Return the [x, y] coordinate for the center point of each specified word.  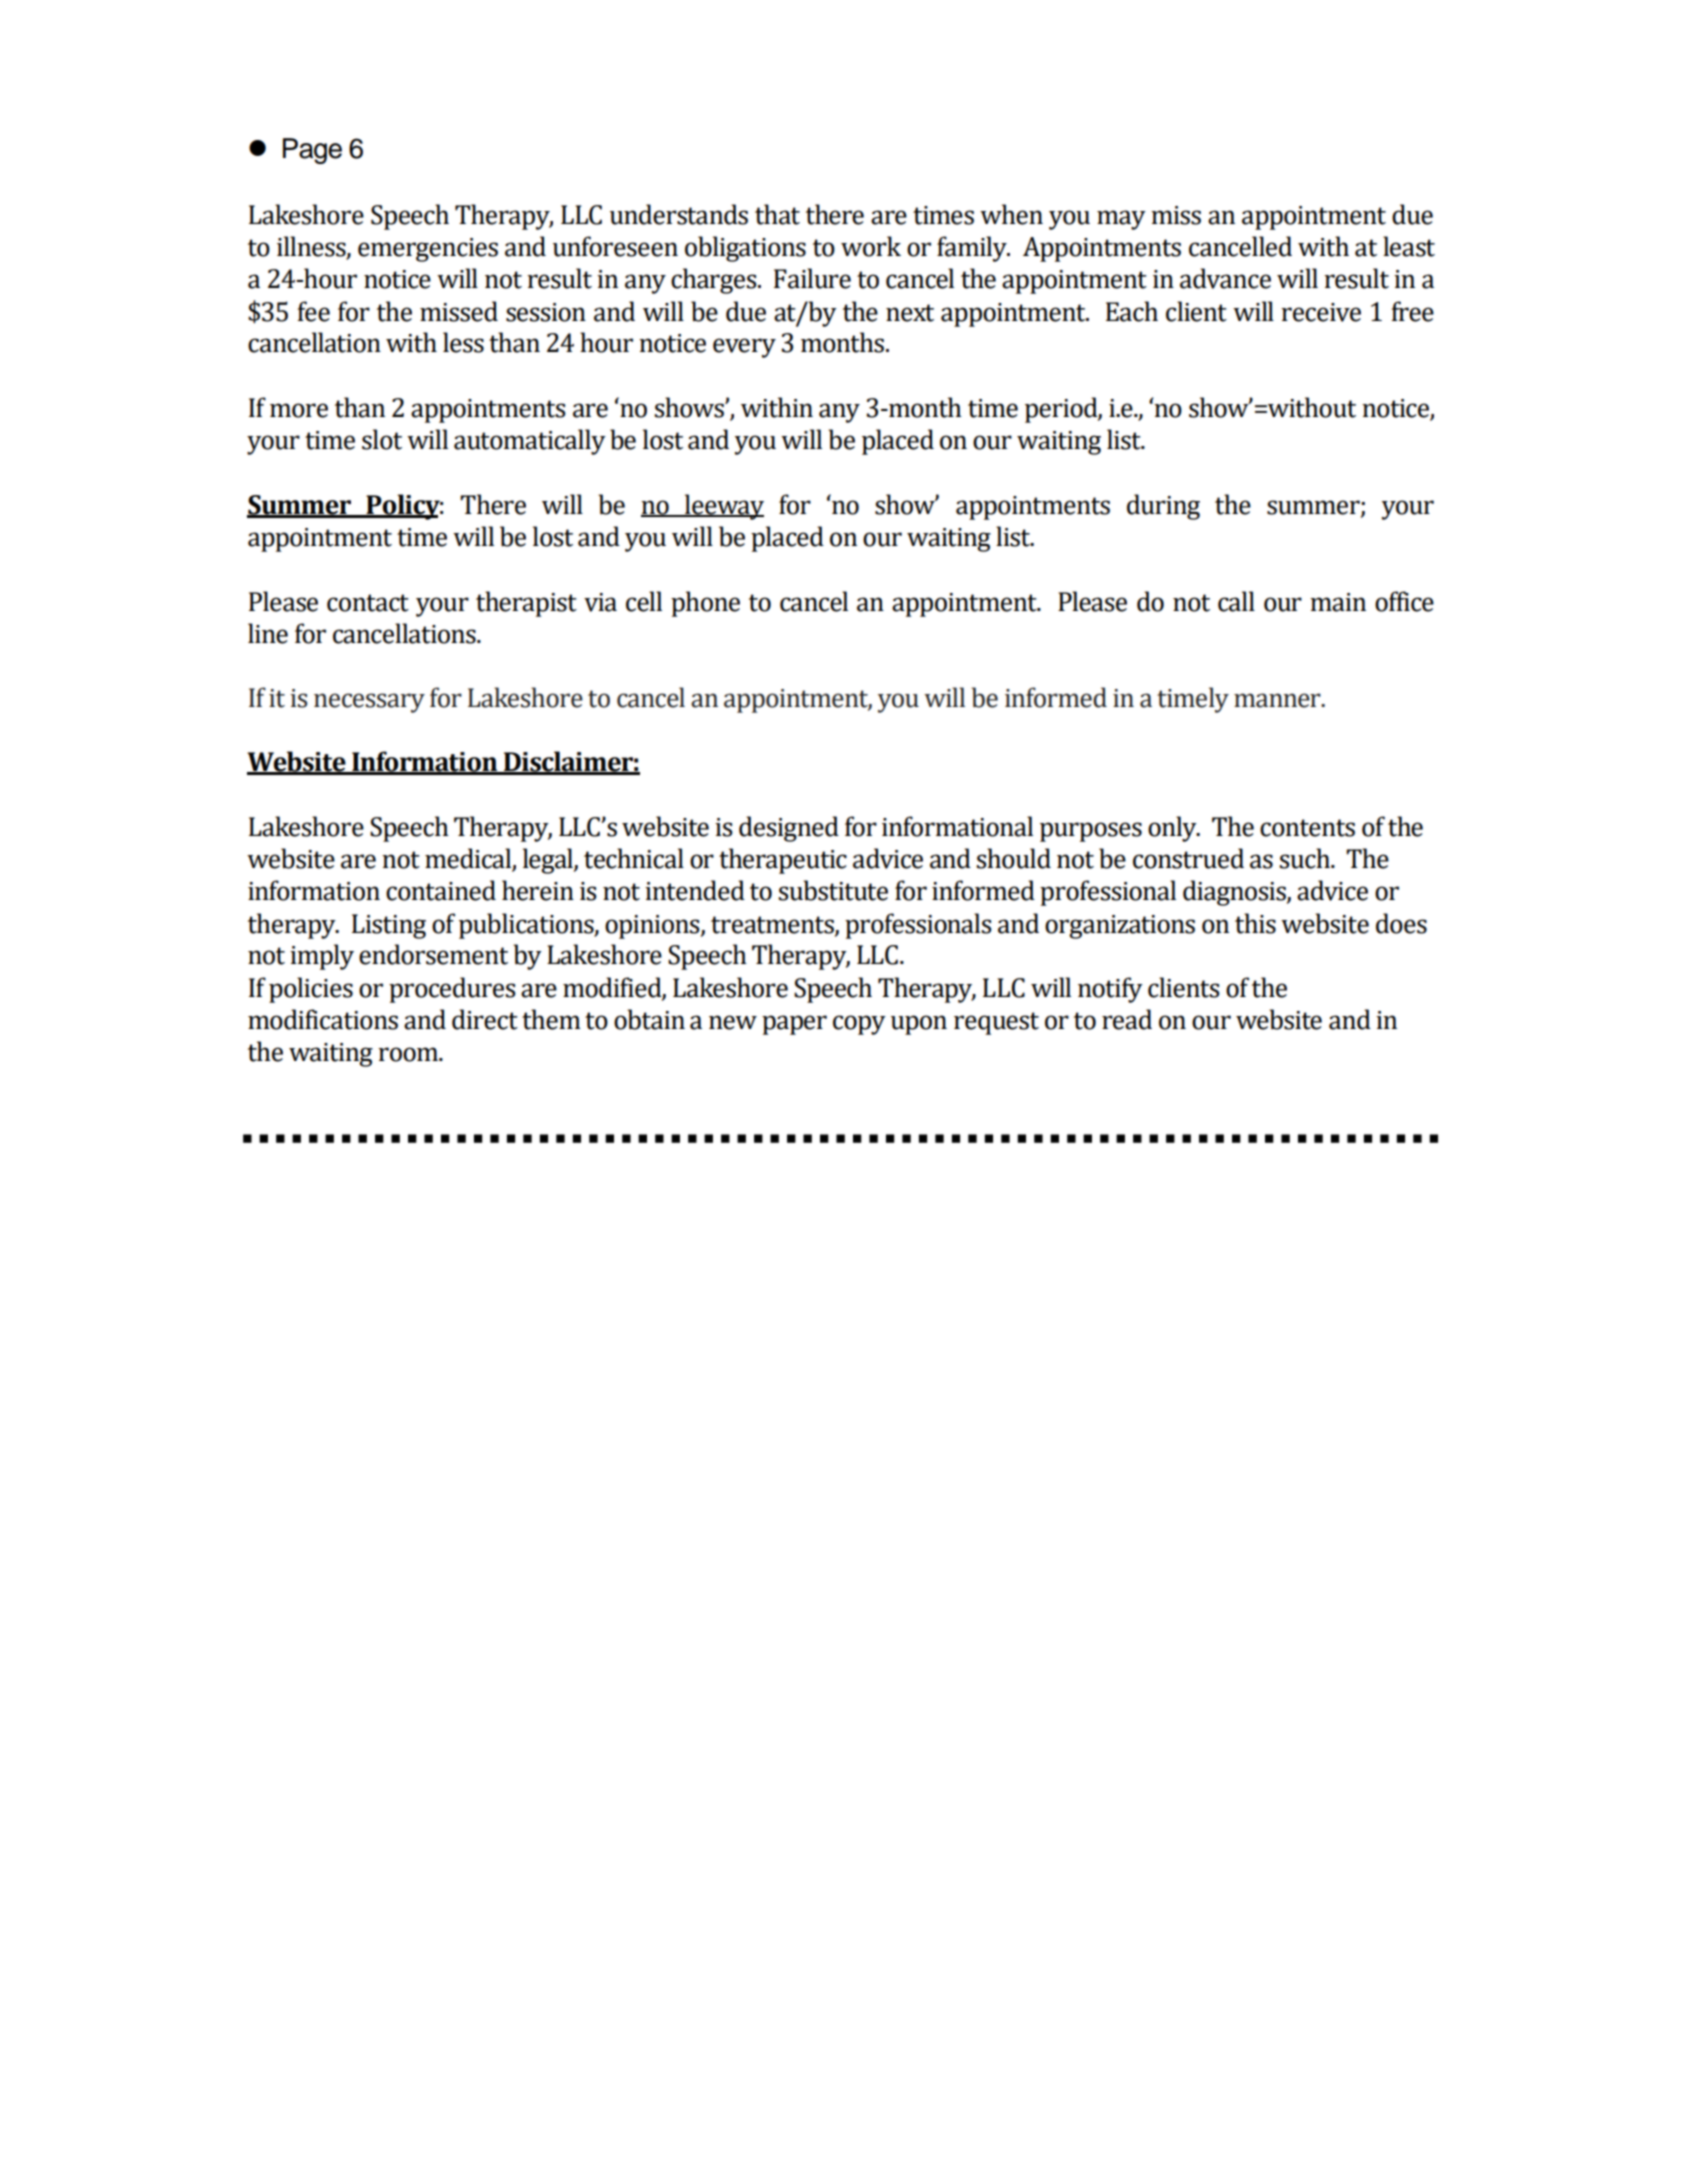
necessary [369, 703]
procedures [452, 990]
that [777, 214]
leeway [723, 507]
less [463, 342]
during [1163, 507]
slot [382, 439]
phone [705, 604]
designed [789, 829]
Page [312, 151]
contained [441, 890]
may [1121, 220]
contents [1307, 828]
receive [1321, 312]
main [1338, 602]
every [744, 348]
